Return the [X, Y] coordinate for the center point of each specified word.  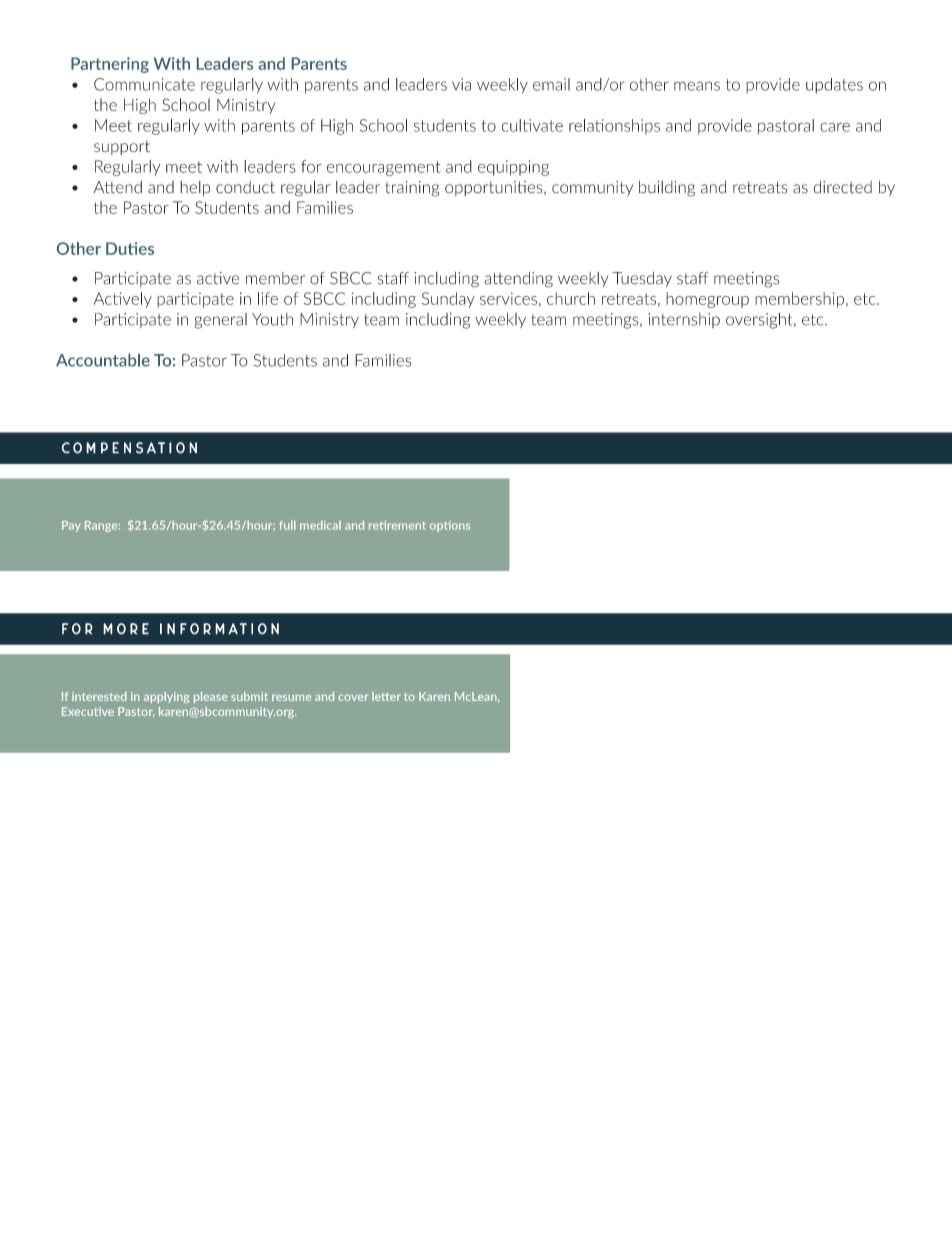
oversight [760, 321]
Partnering [110, 65]
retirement [397, 525]
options [450, 526]
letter [386, 696]
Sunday [448, 300]
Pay [71, 526]
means [697, 86]
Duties [130, 248]
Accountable [103, 360]
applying [166, 697]
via [461, 84]
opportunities [495, 188]
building [667, 189]
